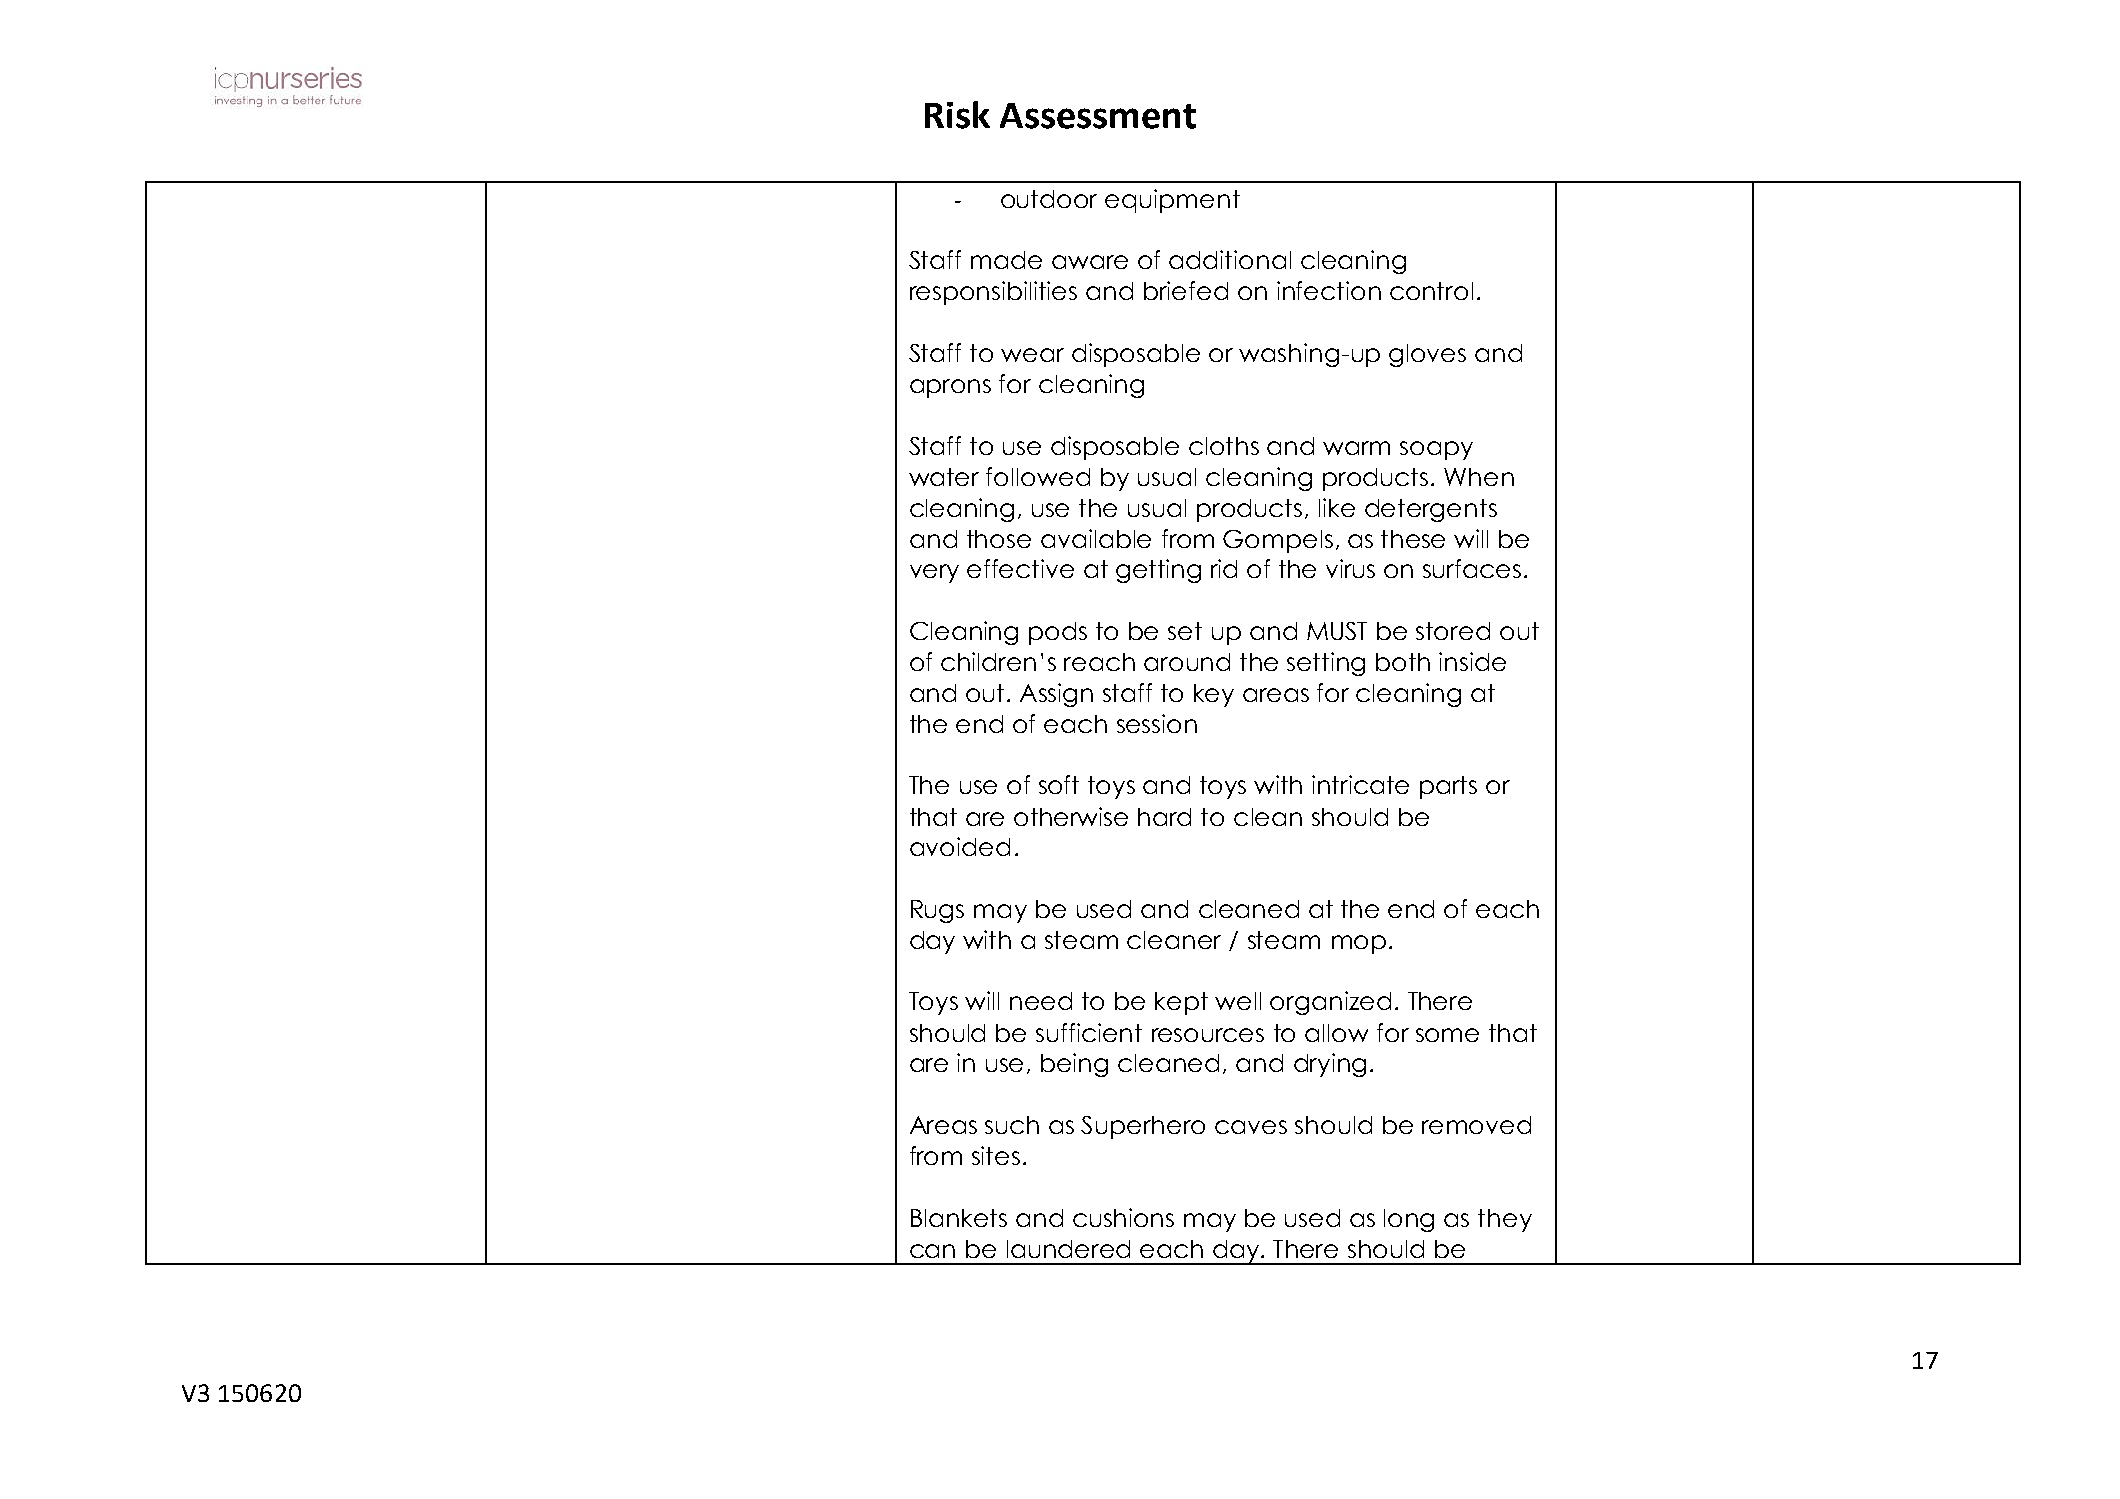 The image size is (2120, 1499). I want to click on long, so click(1409, 1220).
